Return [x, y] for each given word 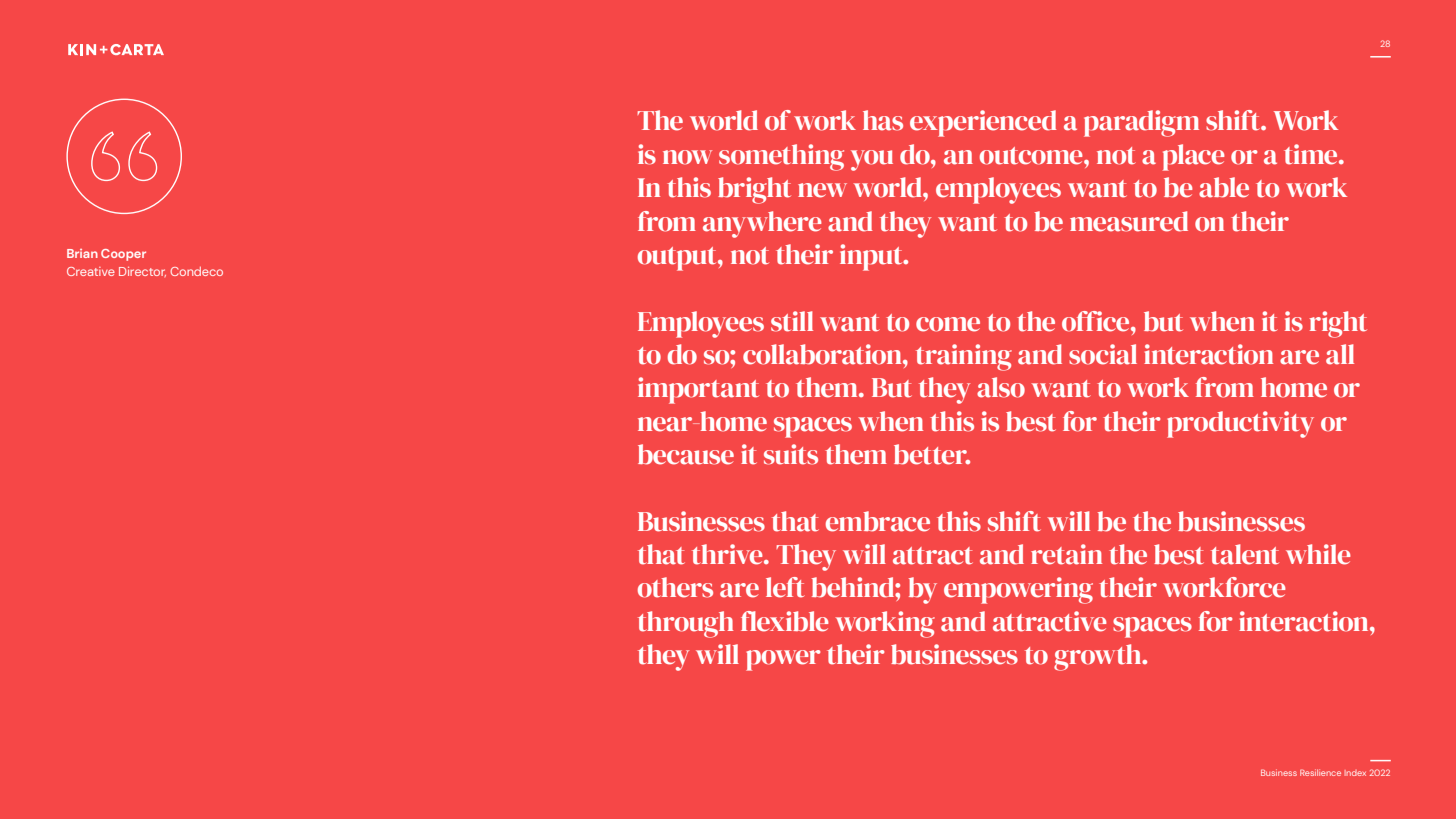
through [685, 624]
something [781, 157]
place [1194, 157]
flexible [785, 621]
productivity [1240, 424]
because [686, 454]
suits [791, 454]
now [687, 157]
